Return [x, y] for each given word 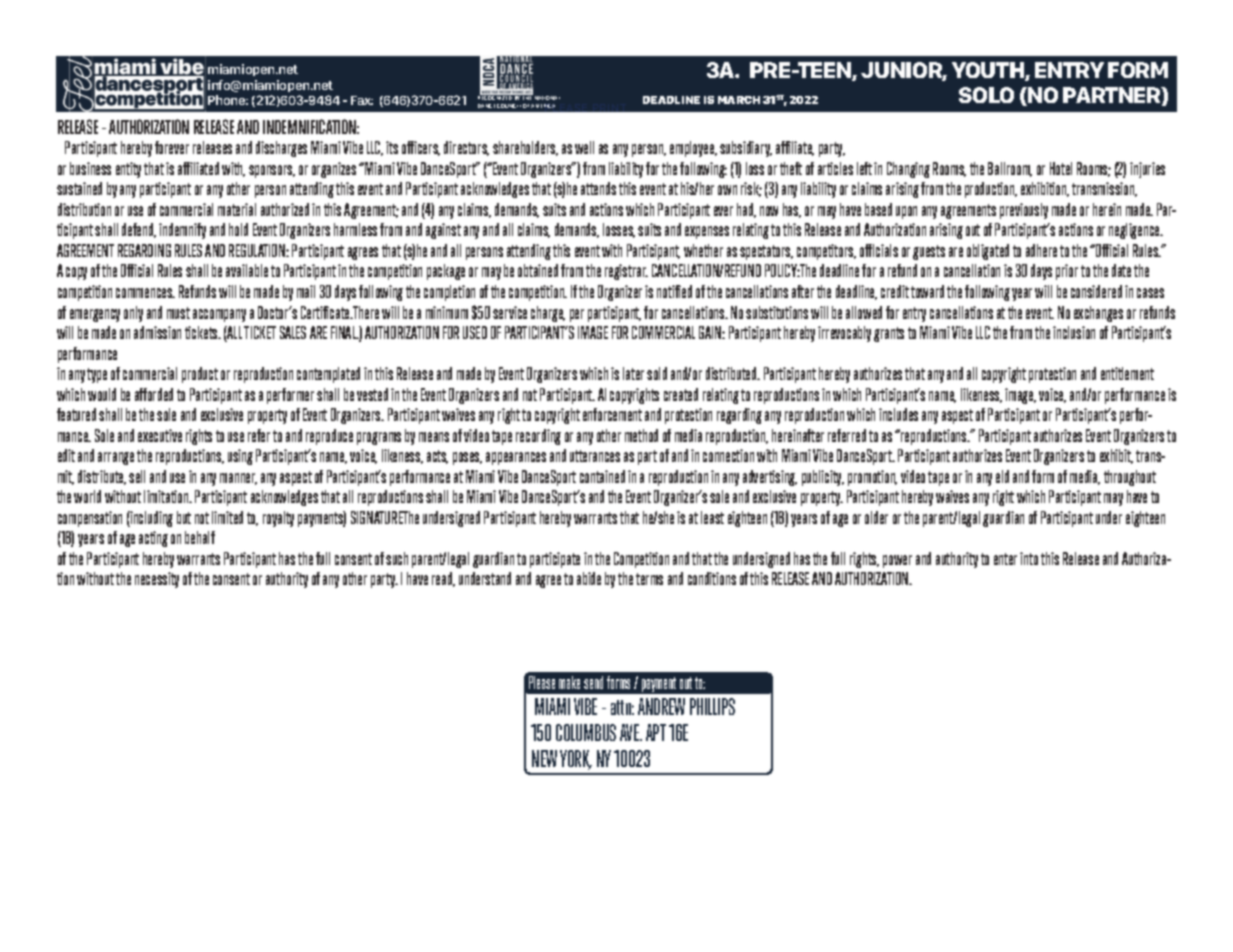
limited [227, 517]
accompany [219, 315]
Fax [362, 100]
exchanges [1098, 314]
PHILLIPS [712, 706]
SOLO [986, 95]
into [1029, 558]
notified [674, 291]
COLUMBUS [586, 732]
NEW [544, 758]
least [712, 517]
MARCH [739, 100]
